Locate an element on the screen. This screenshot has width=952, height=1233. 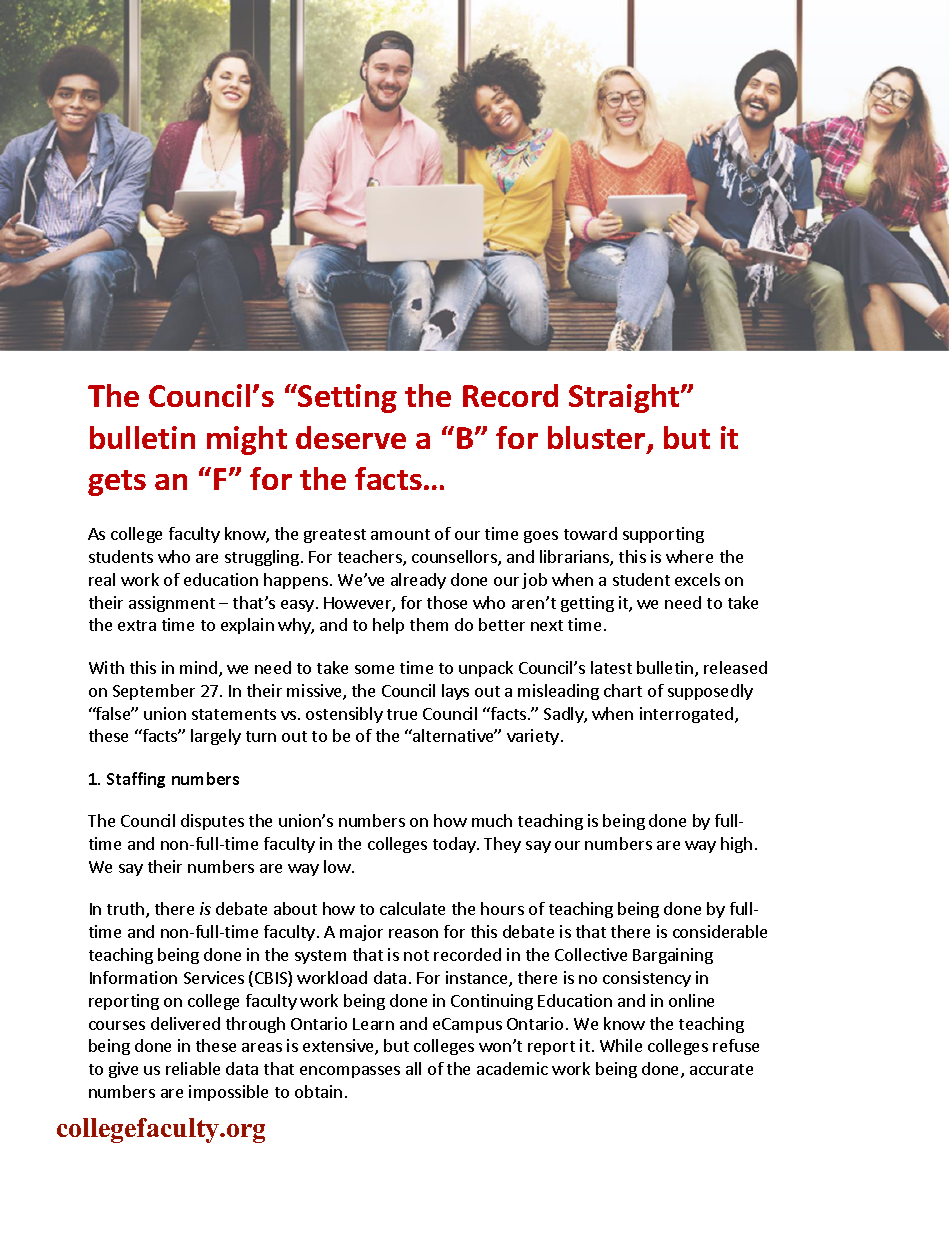
largely is located at coordinates (216, 737).
